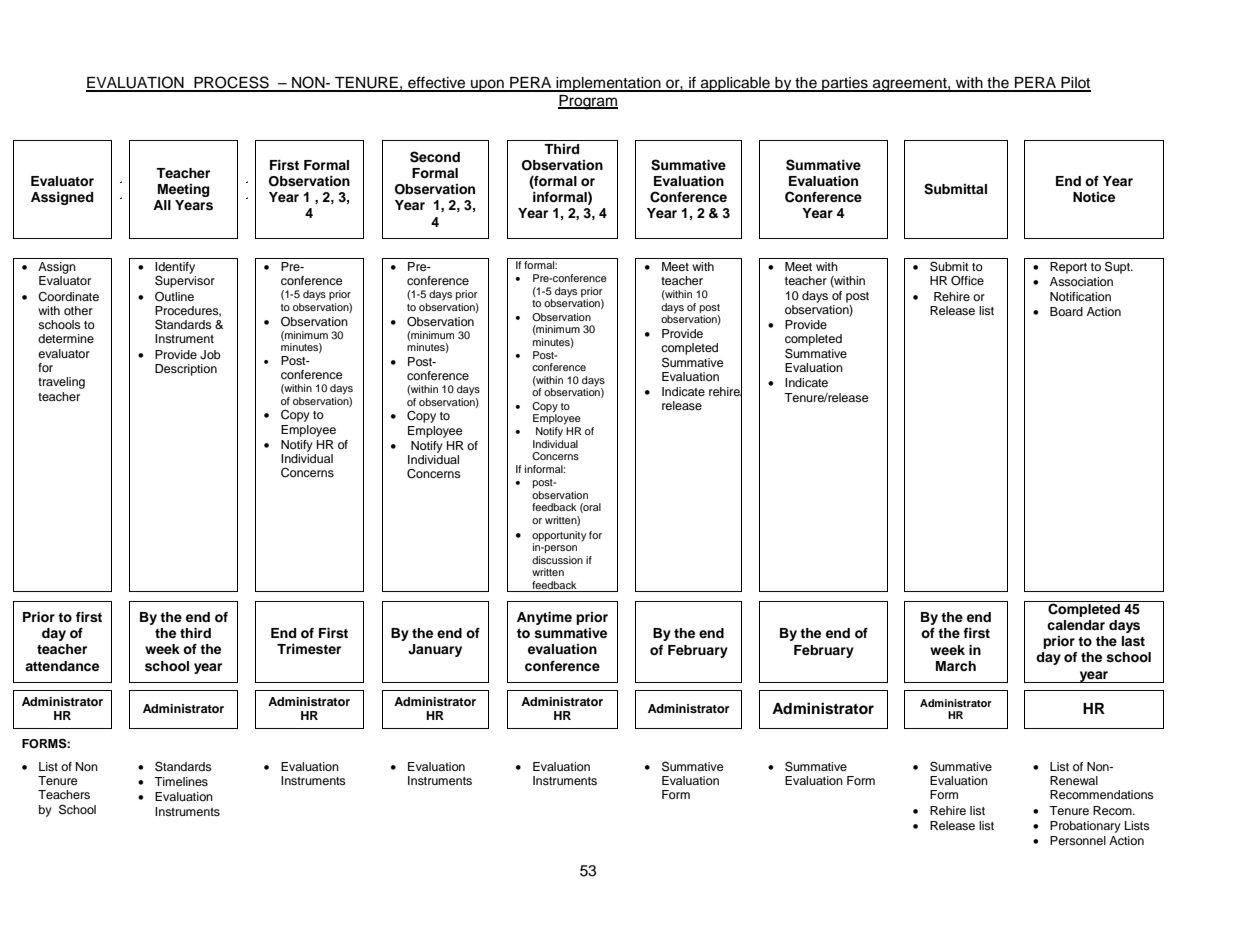 The image size is (1233, 952). What do you see at coordinates (588, 102) in the screenshot?
I see `Program` at bounding box center [588, 102].
